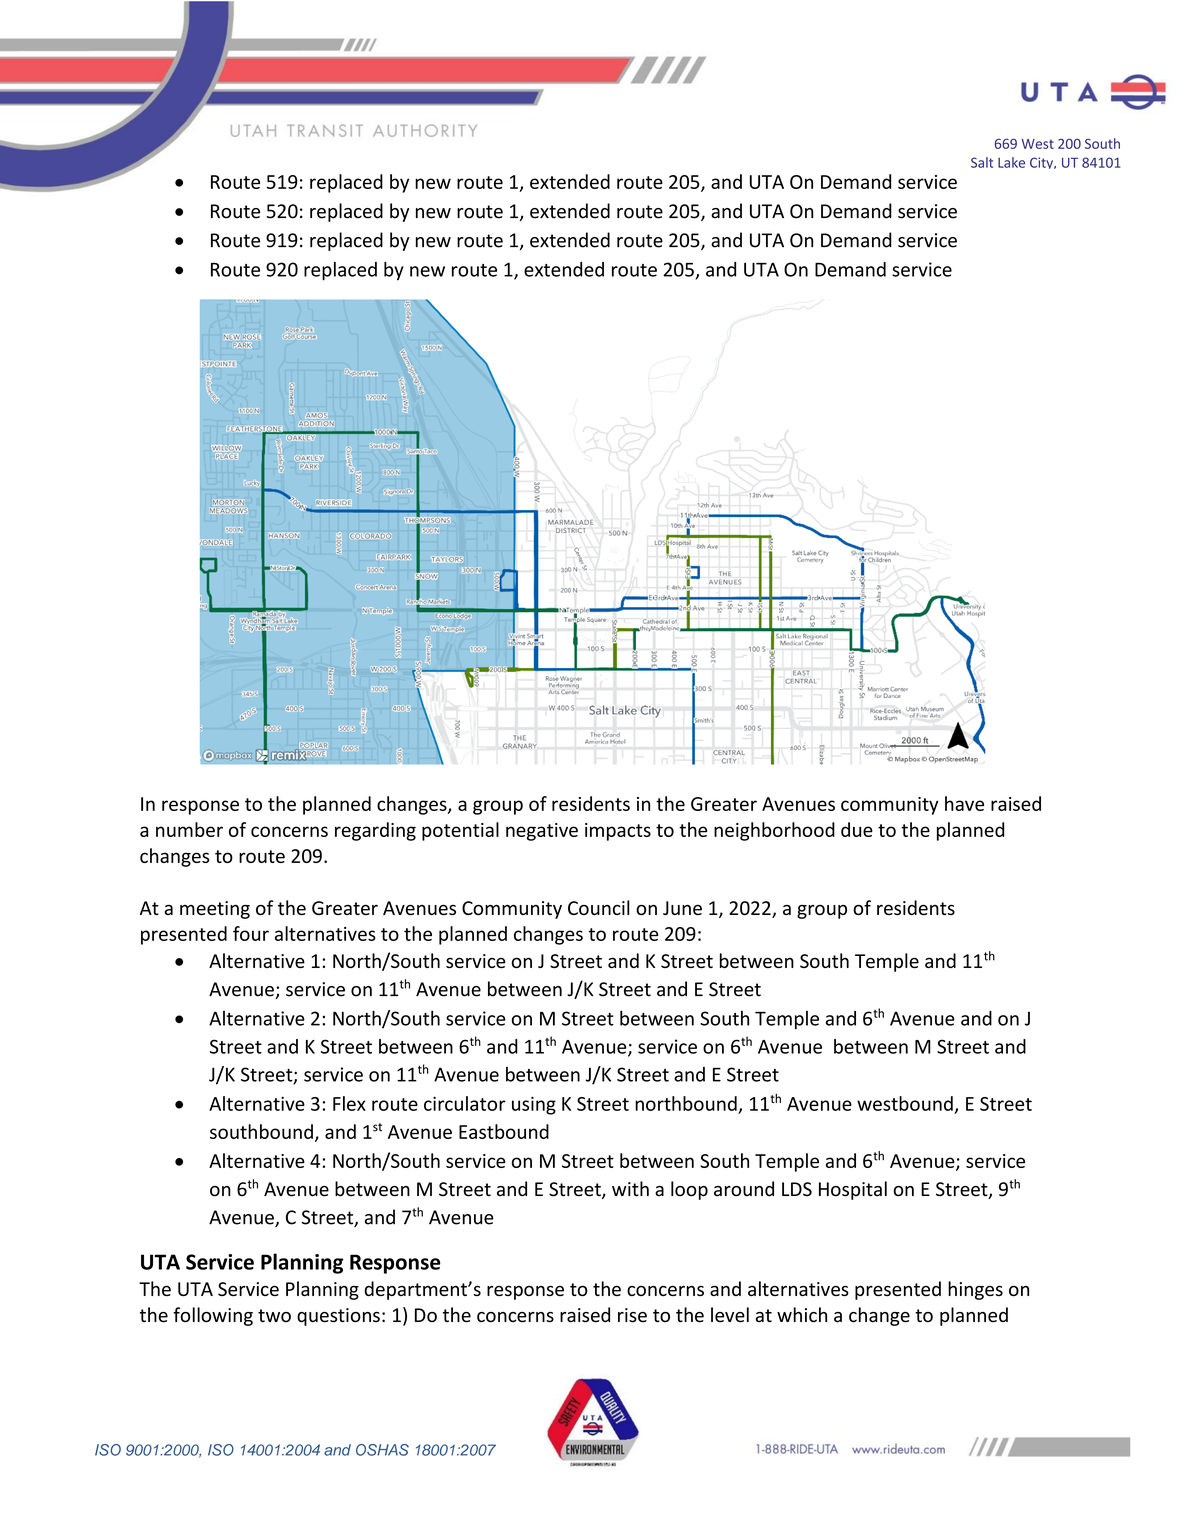  Describe the element at coordinates (599, 907) in the screenshot. I see `Council` at that location.
